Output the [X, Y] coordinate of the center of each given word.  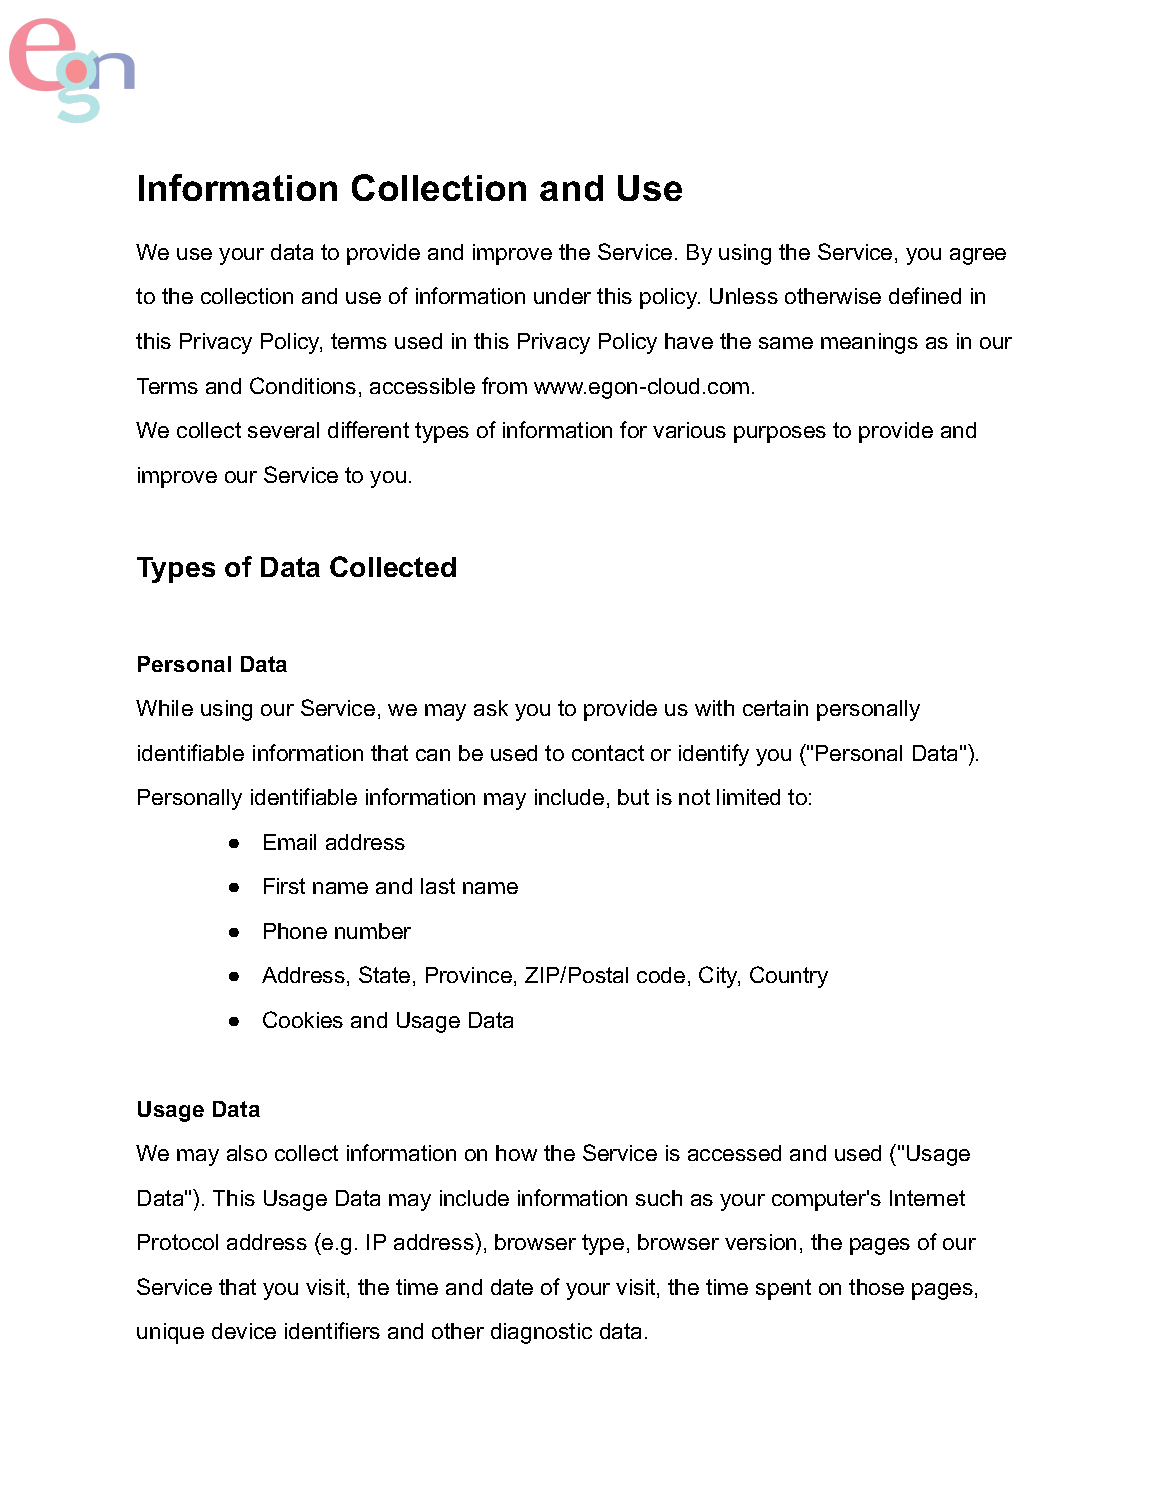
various [689, 430]
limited [748, 797]
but [633, 797]
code [661, 975]
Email [290, 842]
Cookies [303, 1019]
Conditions [303, 385]
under [562, 296]
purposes [780, 434]
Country [789, 977]
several [283, 430]
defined [925, 295]
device [244, 1331]
